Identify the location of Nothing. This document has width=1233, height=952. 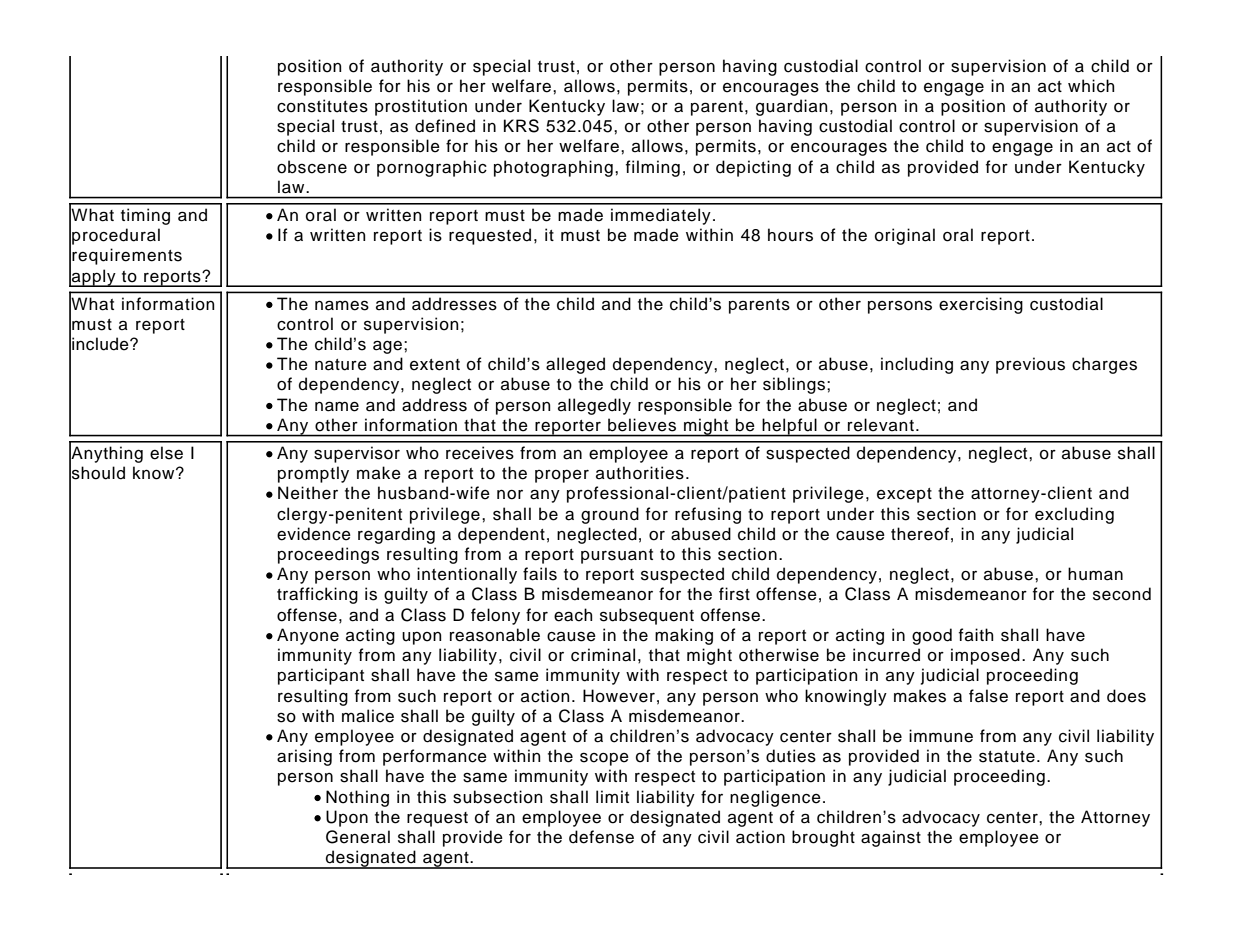
(357, 798).
